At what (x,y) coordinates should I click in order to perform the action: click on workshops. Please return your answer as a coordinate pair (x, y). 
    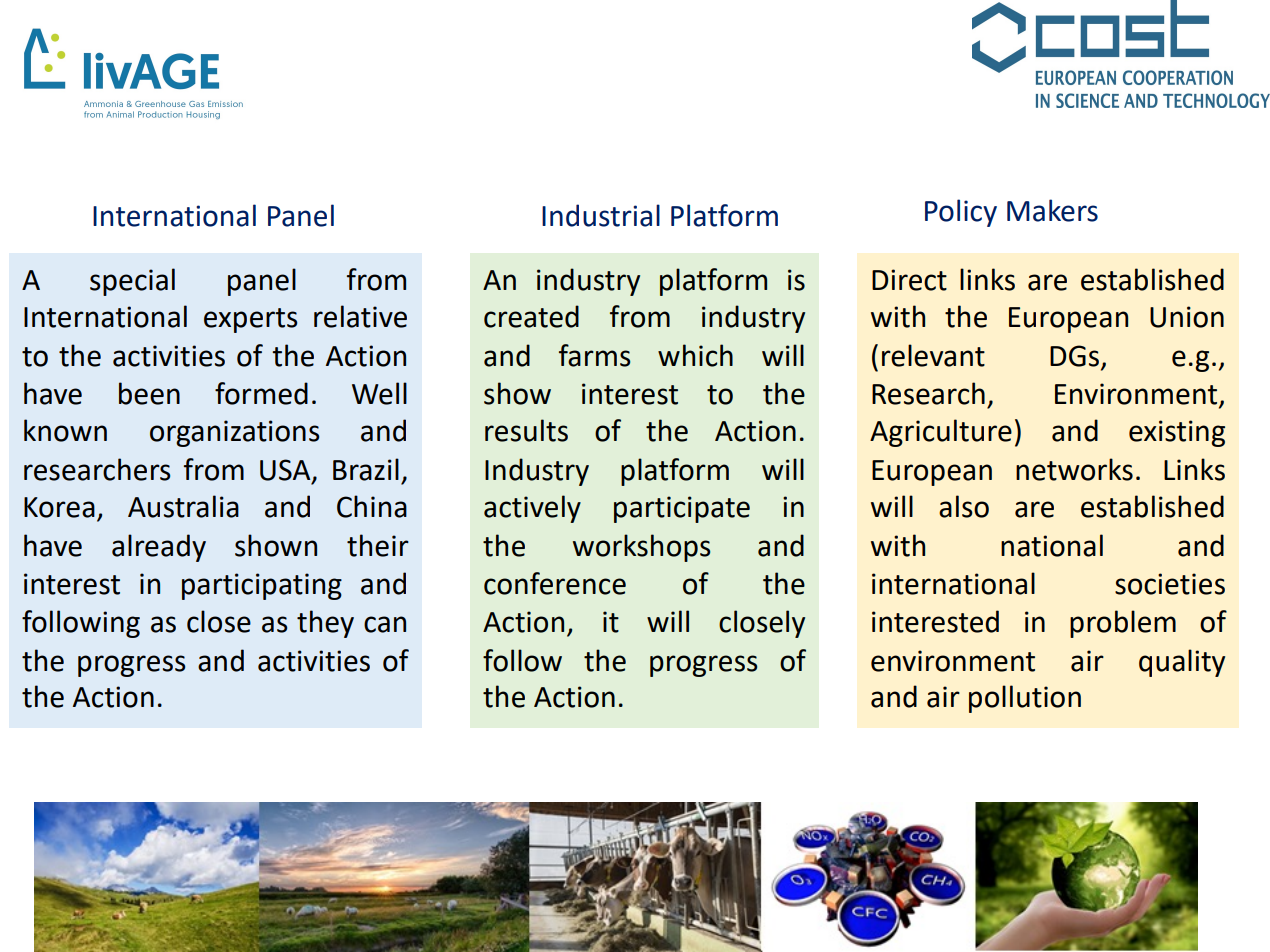
    Looking at the image, I should click on (641, 548).
